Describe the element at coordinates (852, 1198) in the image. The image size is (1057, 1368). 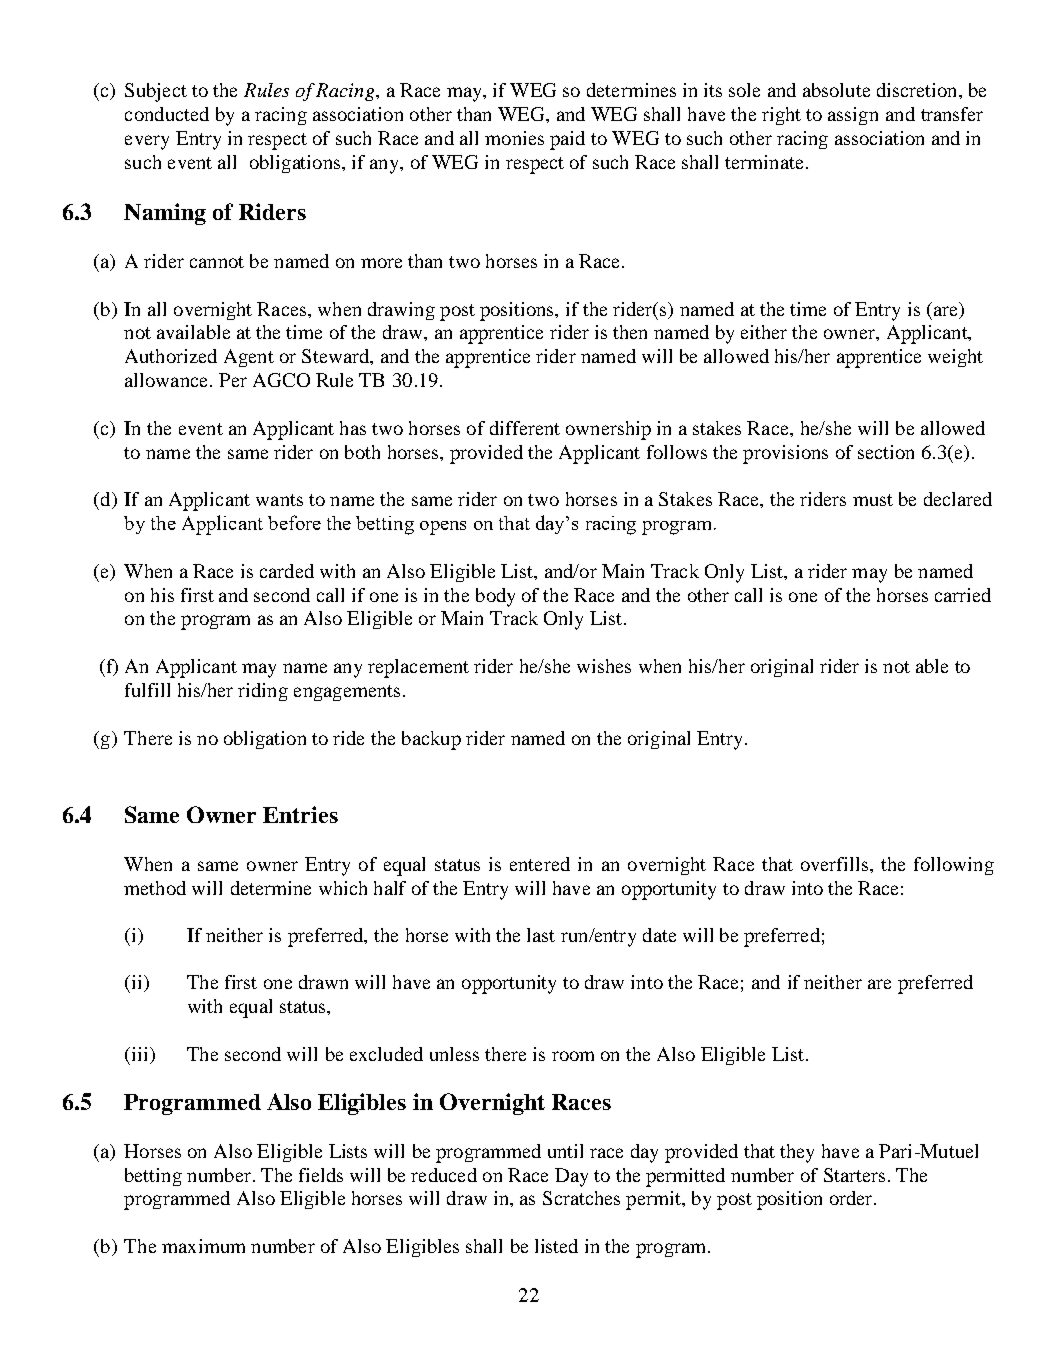
I see `order` at that location.
